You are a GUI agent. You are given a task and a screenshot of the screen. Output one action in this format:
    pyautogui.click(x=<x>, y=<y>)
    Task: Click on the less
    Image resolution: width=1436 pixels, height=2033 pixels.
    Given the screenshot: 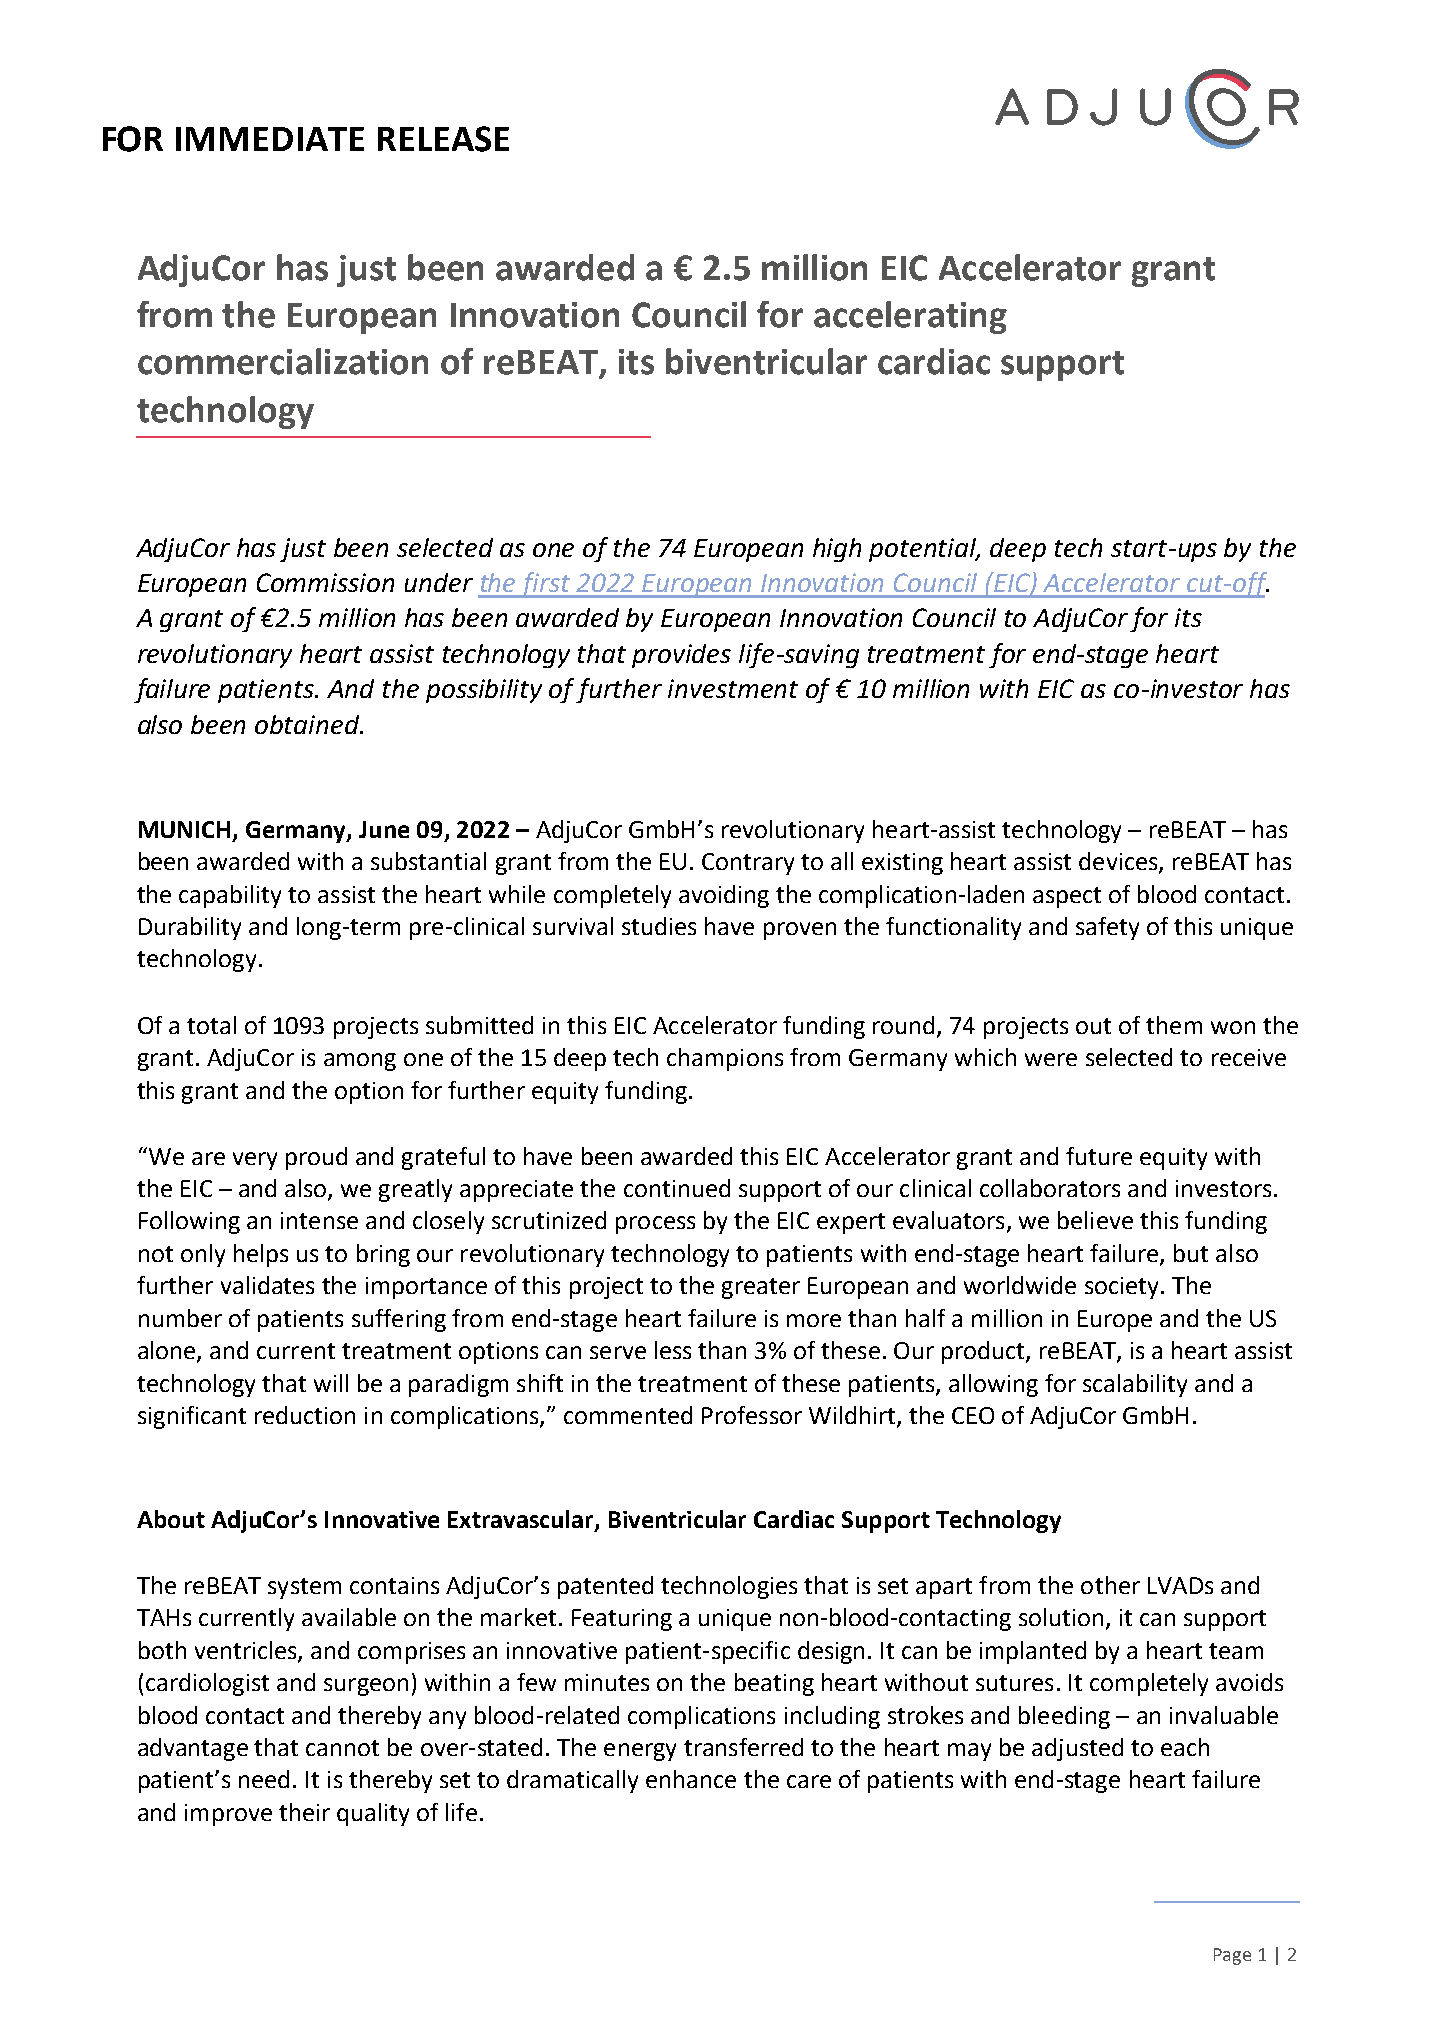 What is the action you would take?
    pyautogui.click(x=673, y=1350)
